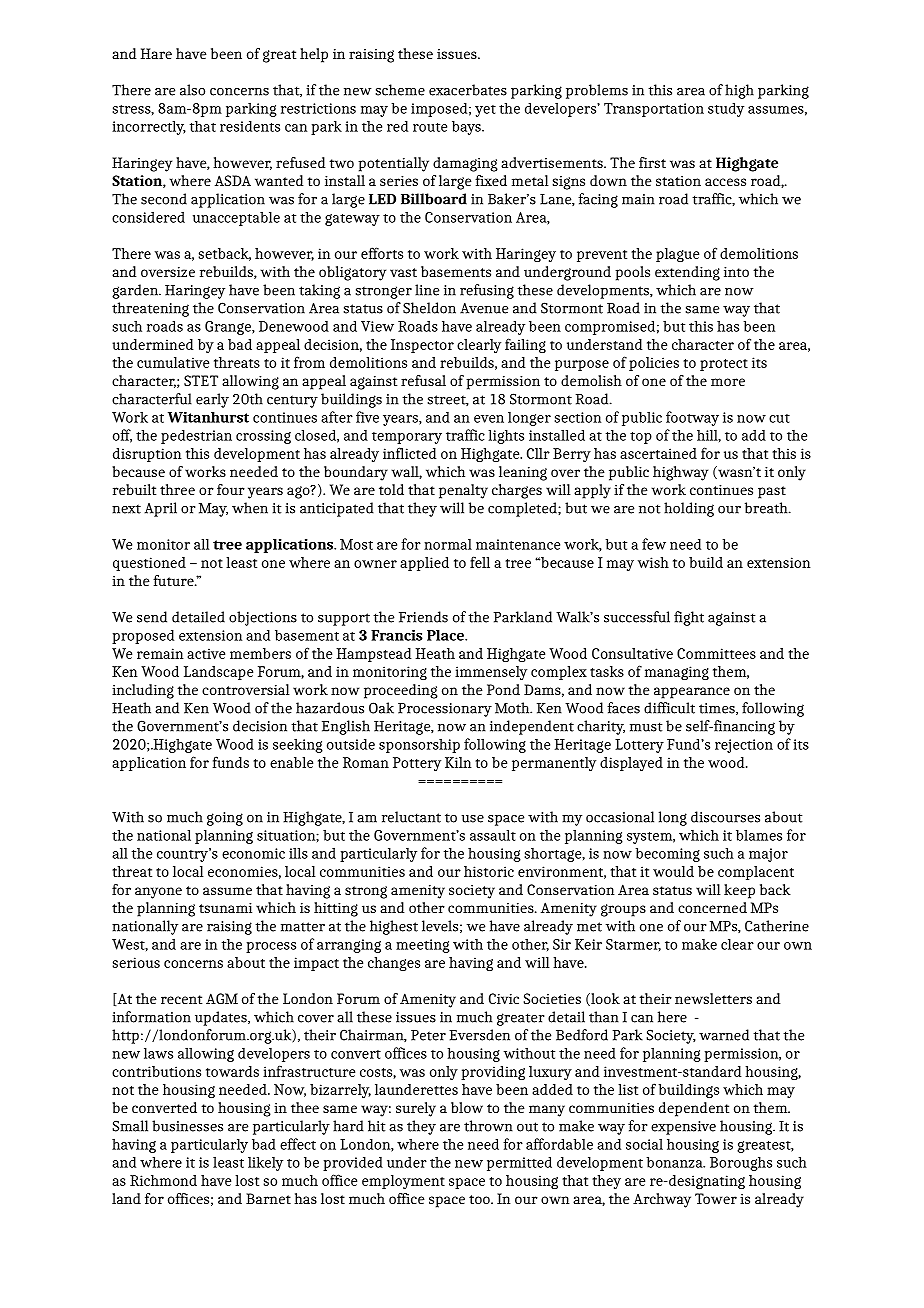  Describe the element at coordinates (409, 453) in the screenshot. I see `inflicted` at that location.
